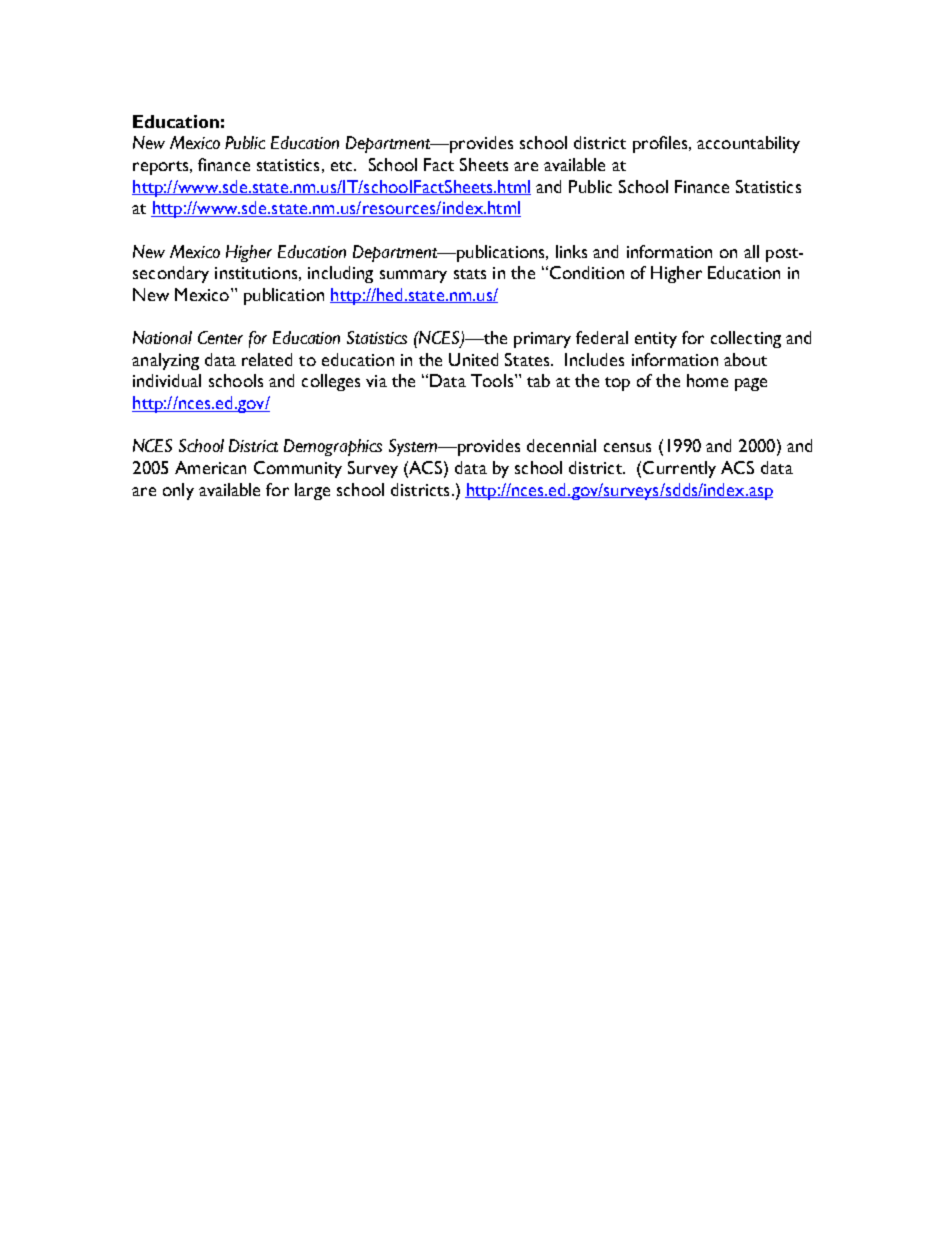  I want to click on related, so click(267, 359).
